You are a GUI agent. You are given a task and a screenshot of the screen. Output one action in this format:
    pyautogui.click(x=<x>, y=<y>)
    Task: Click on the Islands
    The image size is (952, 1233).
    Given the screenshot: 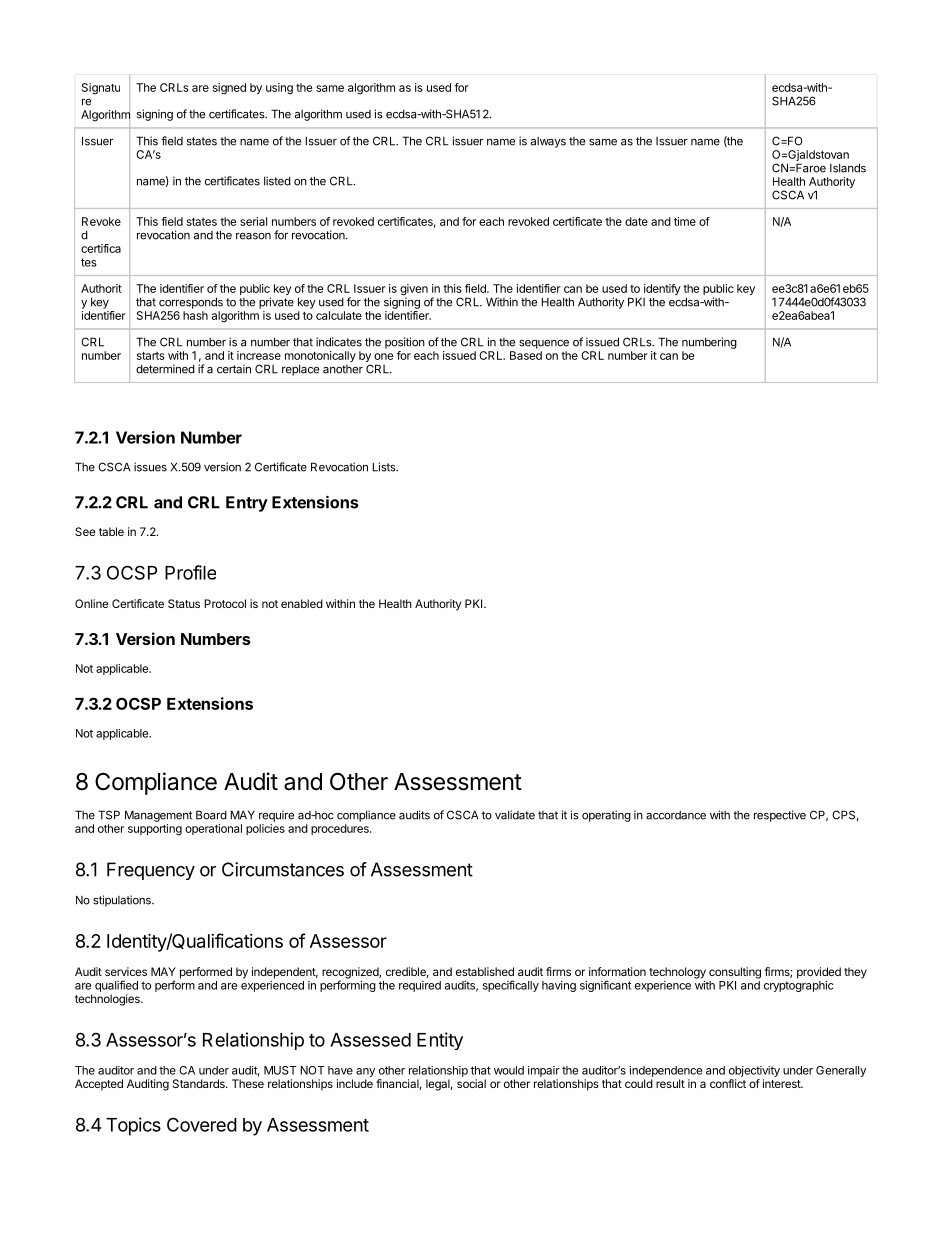 What is the action you would take?
    pyautogui.click(x=848, y=168)
